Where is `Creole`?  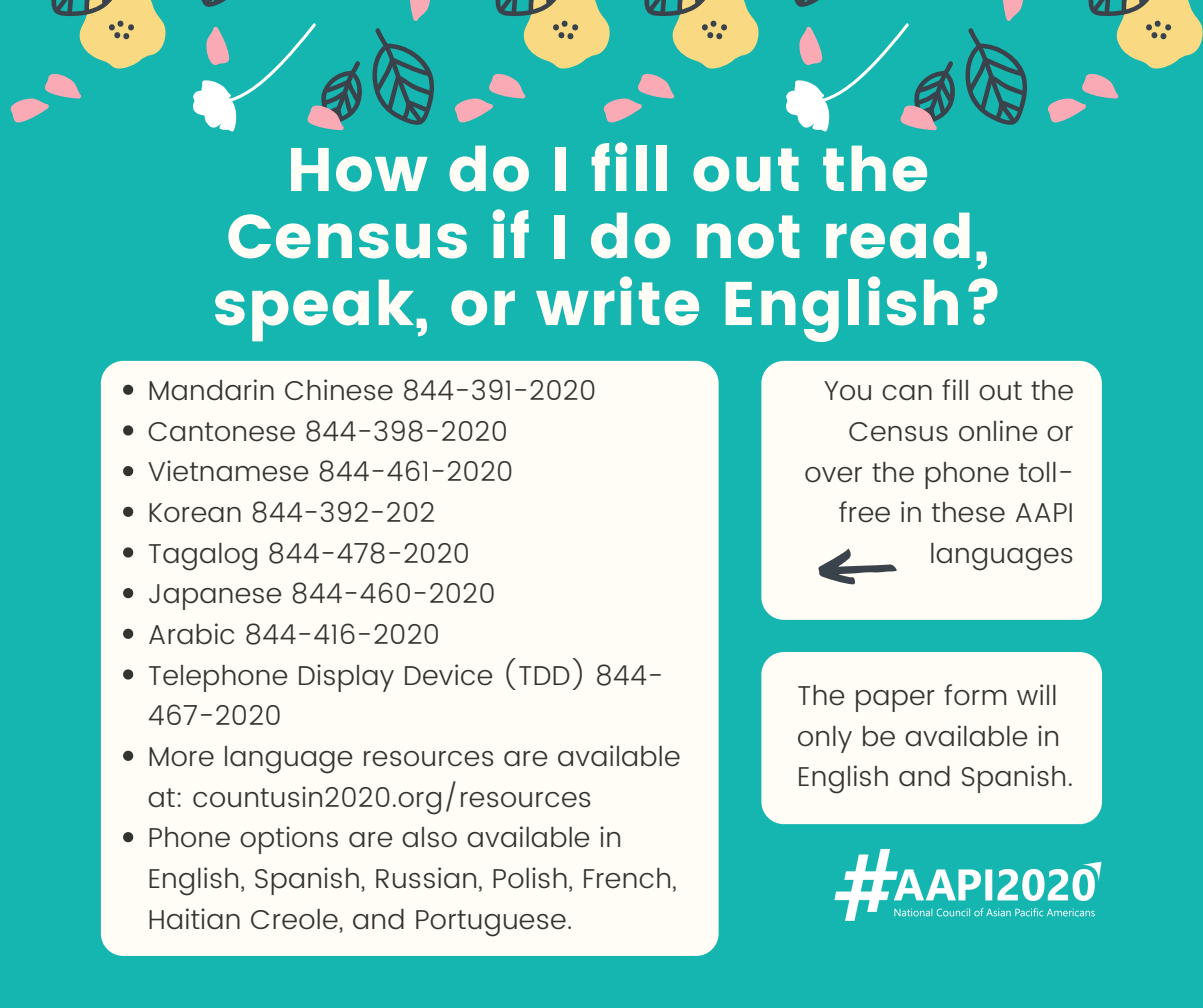 Creole is located at coordinates (295, 919).
